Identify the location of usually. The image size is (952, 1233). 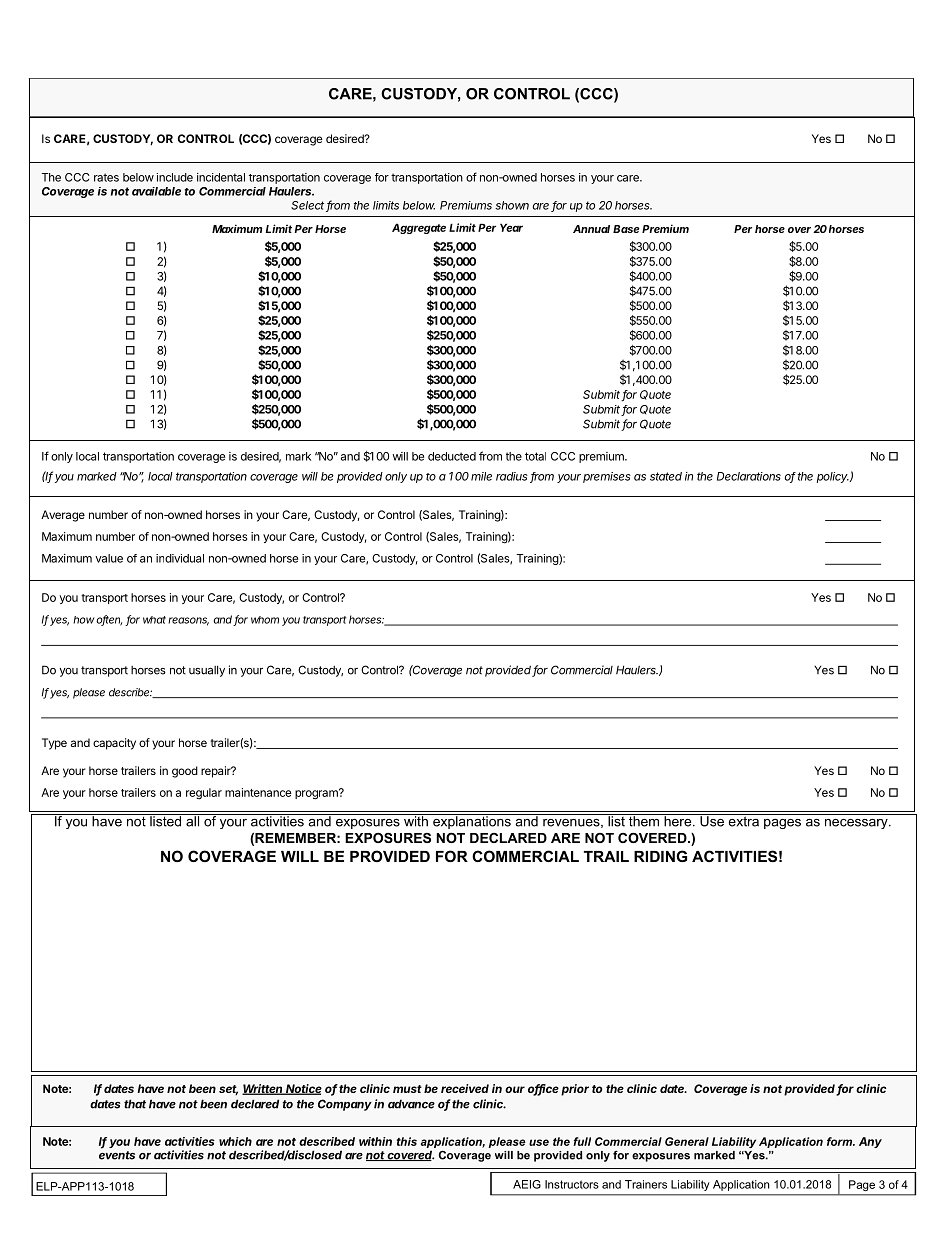
(207, 671).
